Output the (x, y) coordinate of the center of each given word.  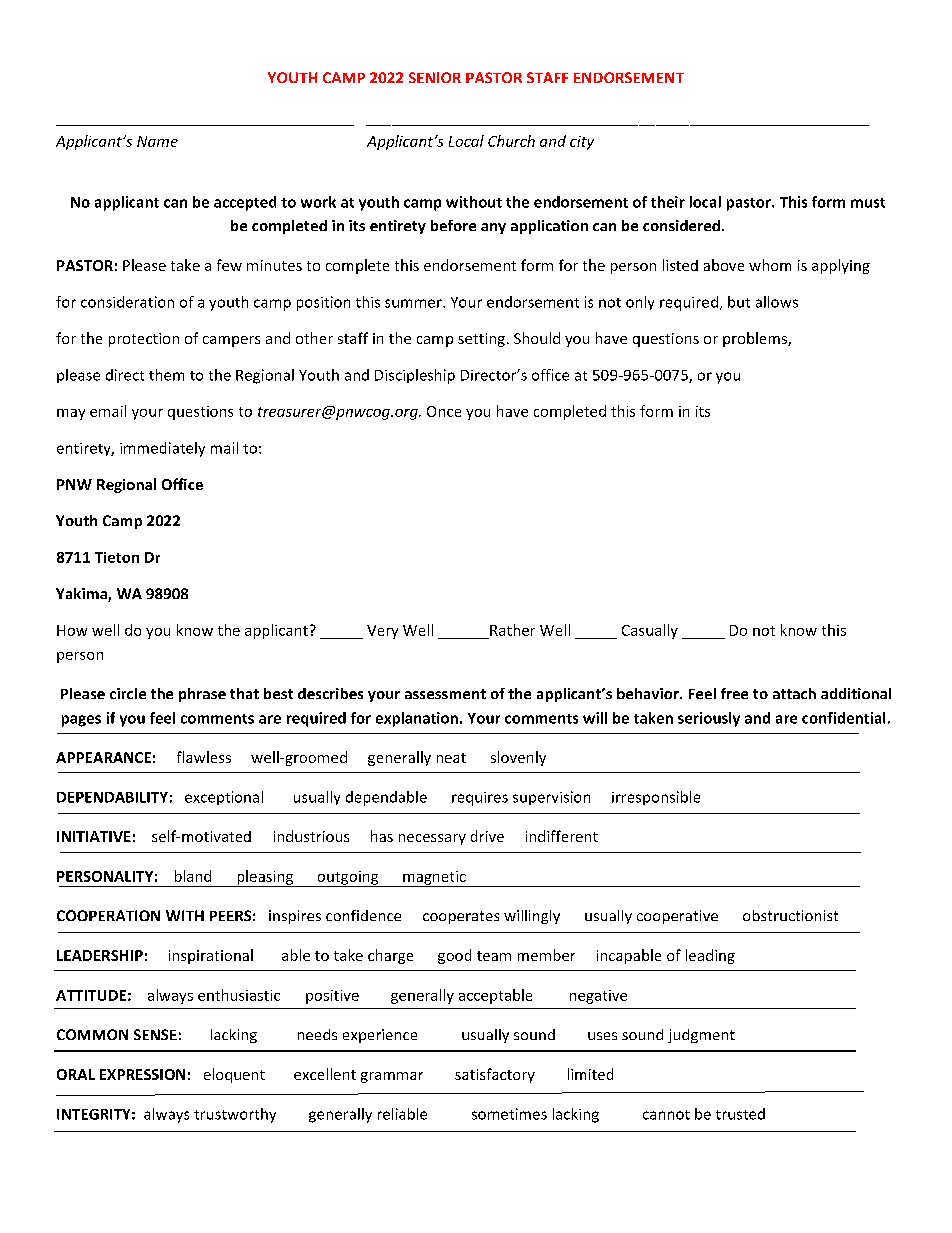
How (72, 630)
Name (157, 141)
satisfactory (495, 1075)
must (868, 203)
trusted (740, 1114)
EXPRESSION (142, 1074)
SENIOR (435, 77)
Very (382, 632)
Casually (650, 631)
